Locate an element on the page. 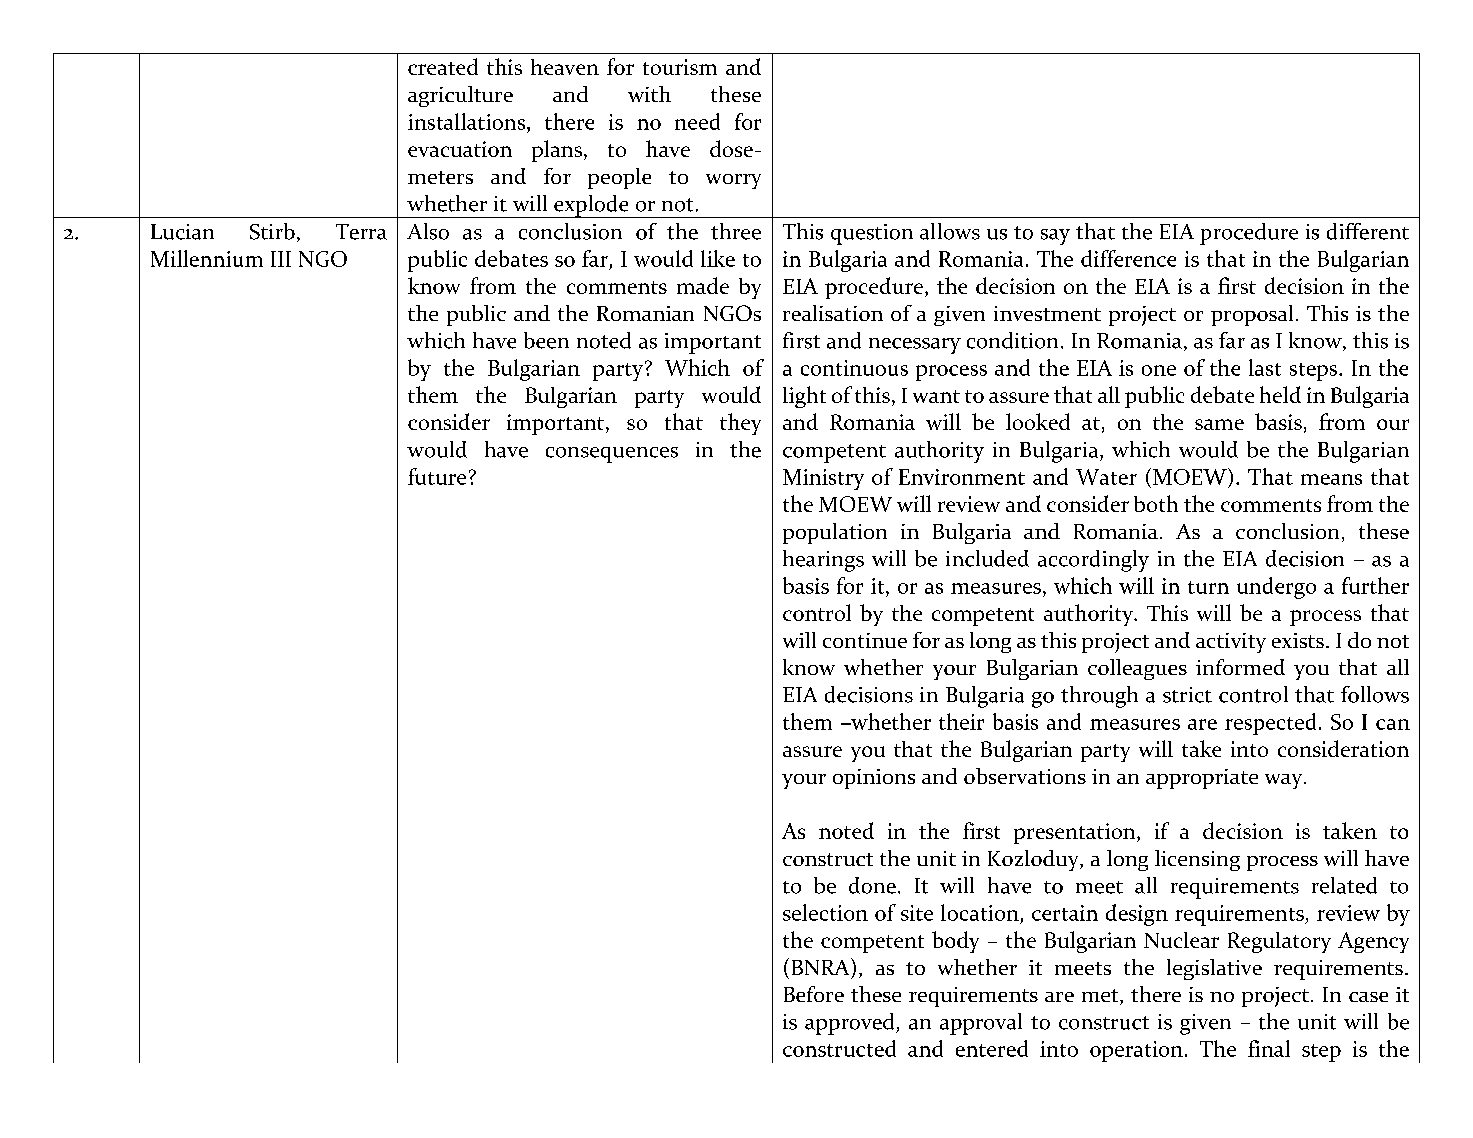  III is located at coordinates (281, 259).
